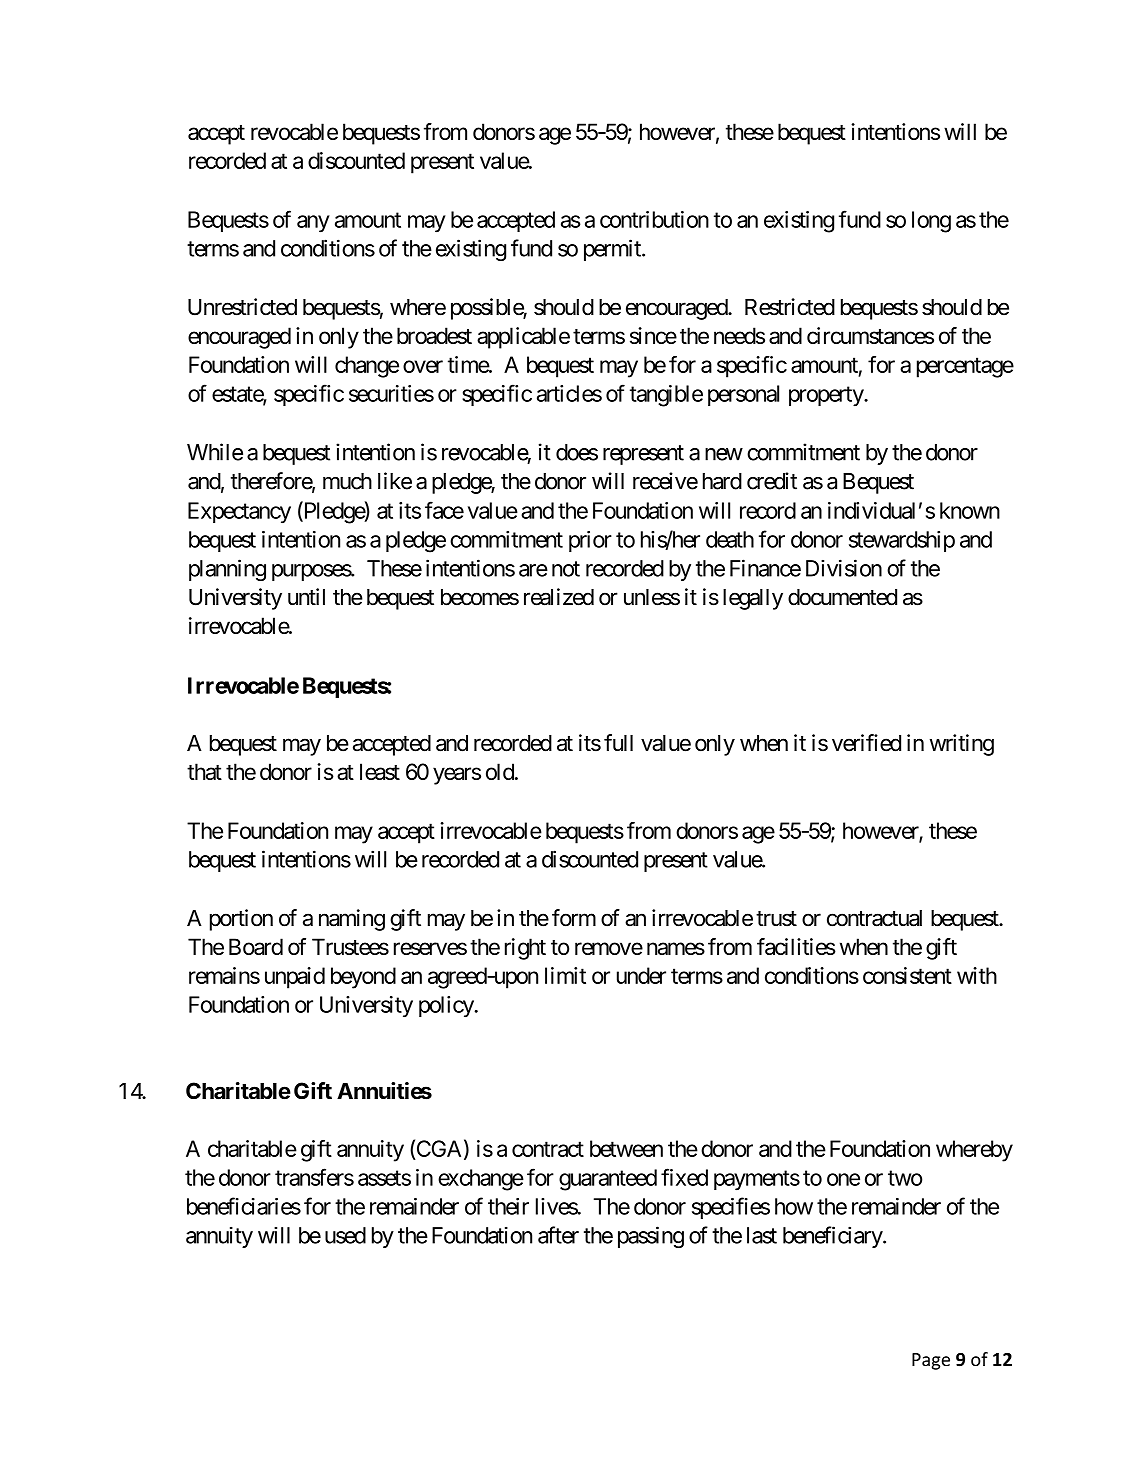 The height and width of the screenshot is (1466, 1133). I want to click on limit, so click(565, 975).
